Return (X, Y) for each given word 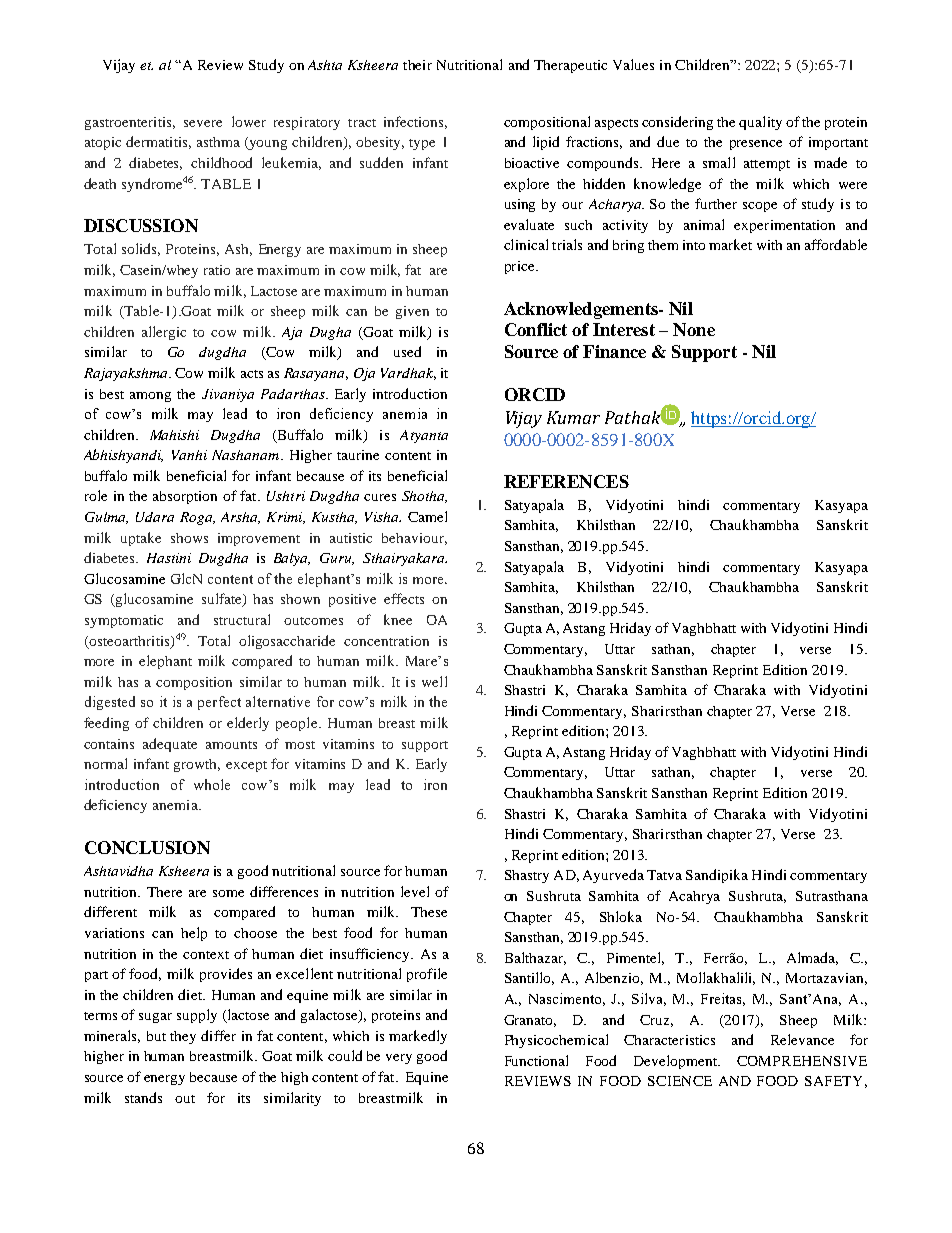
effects (404, 598)
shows (189, 538)
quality (760, 123)
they (183, 1037)
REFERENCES (566, 481)
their (417, 65)
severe (203, 123)
